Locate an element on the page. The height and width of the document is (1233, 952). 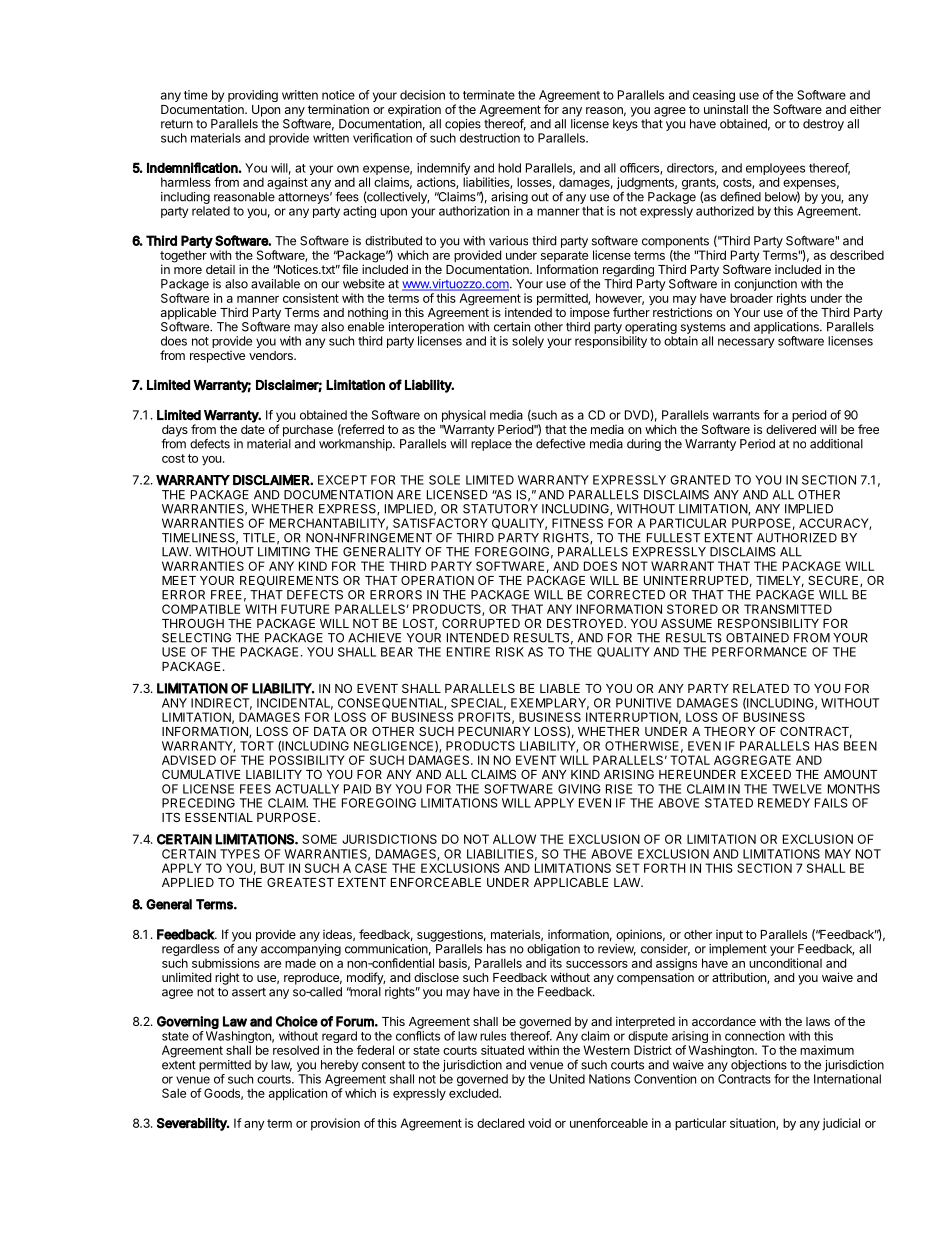
resolved is located at coordinates (296, 1050).
